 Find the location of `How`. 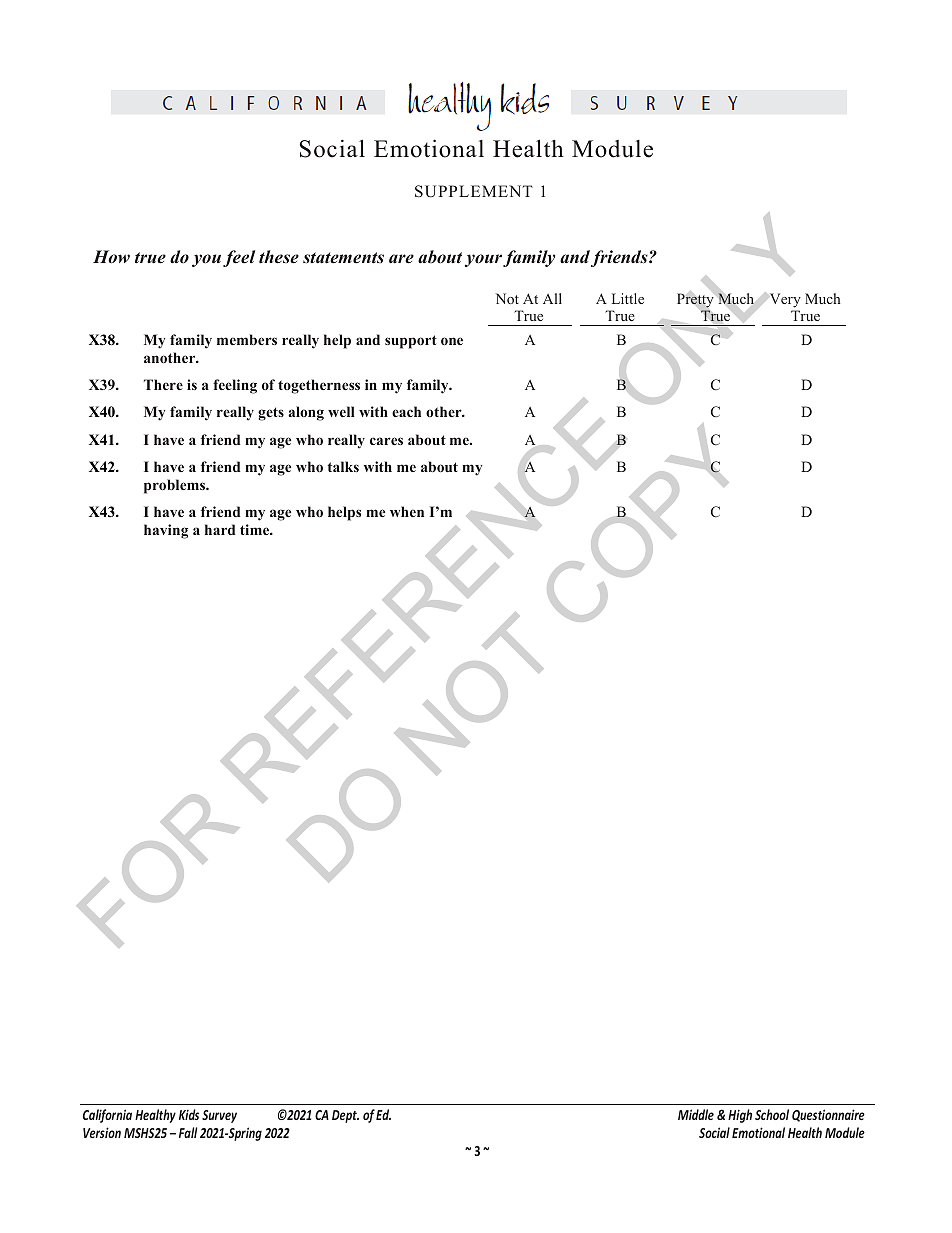

How is located at coordinates (111, 257).
